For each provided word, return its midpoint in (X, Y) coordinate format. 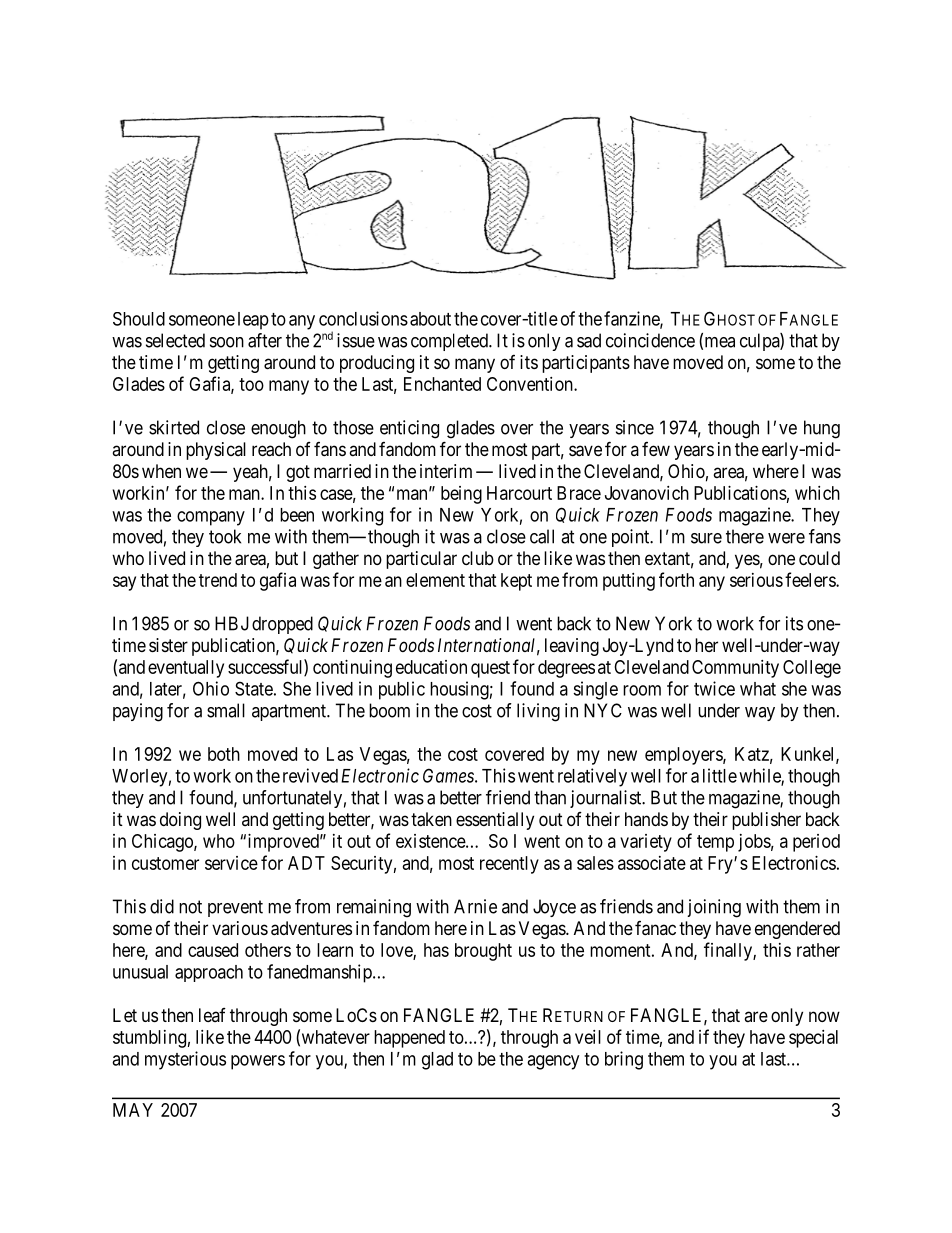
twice (714, 688)
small (226, 710)
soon (227, 342)
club (478, 558)
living (538, 712)
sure (706, 538)
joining (714, 908)
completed (450, 342)
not (190, 907)
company (211, 518)
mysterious (185, 1060)
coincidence (650, 340)
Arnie (475, 906)
